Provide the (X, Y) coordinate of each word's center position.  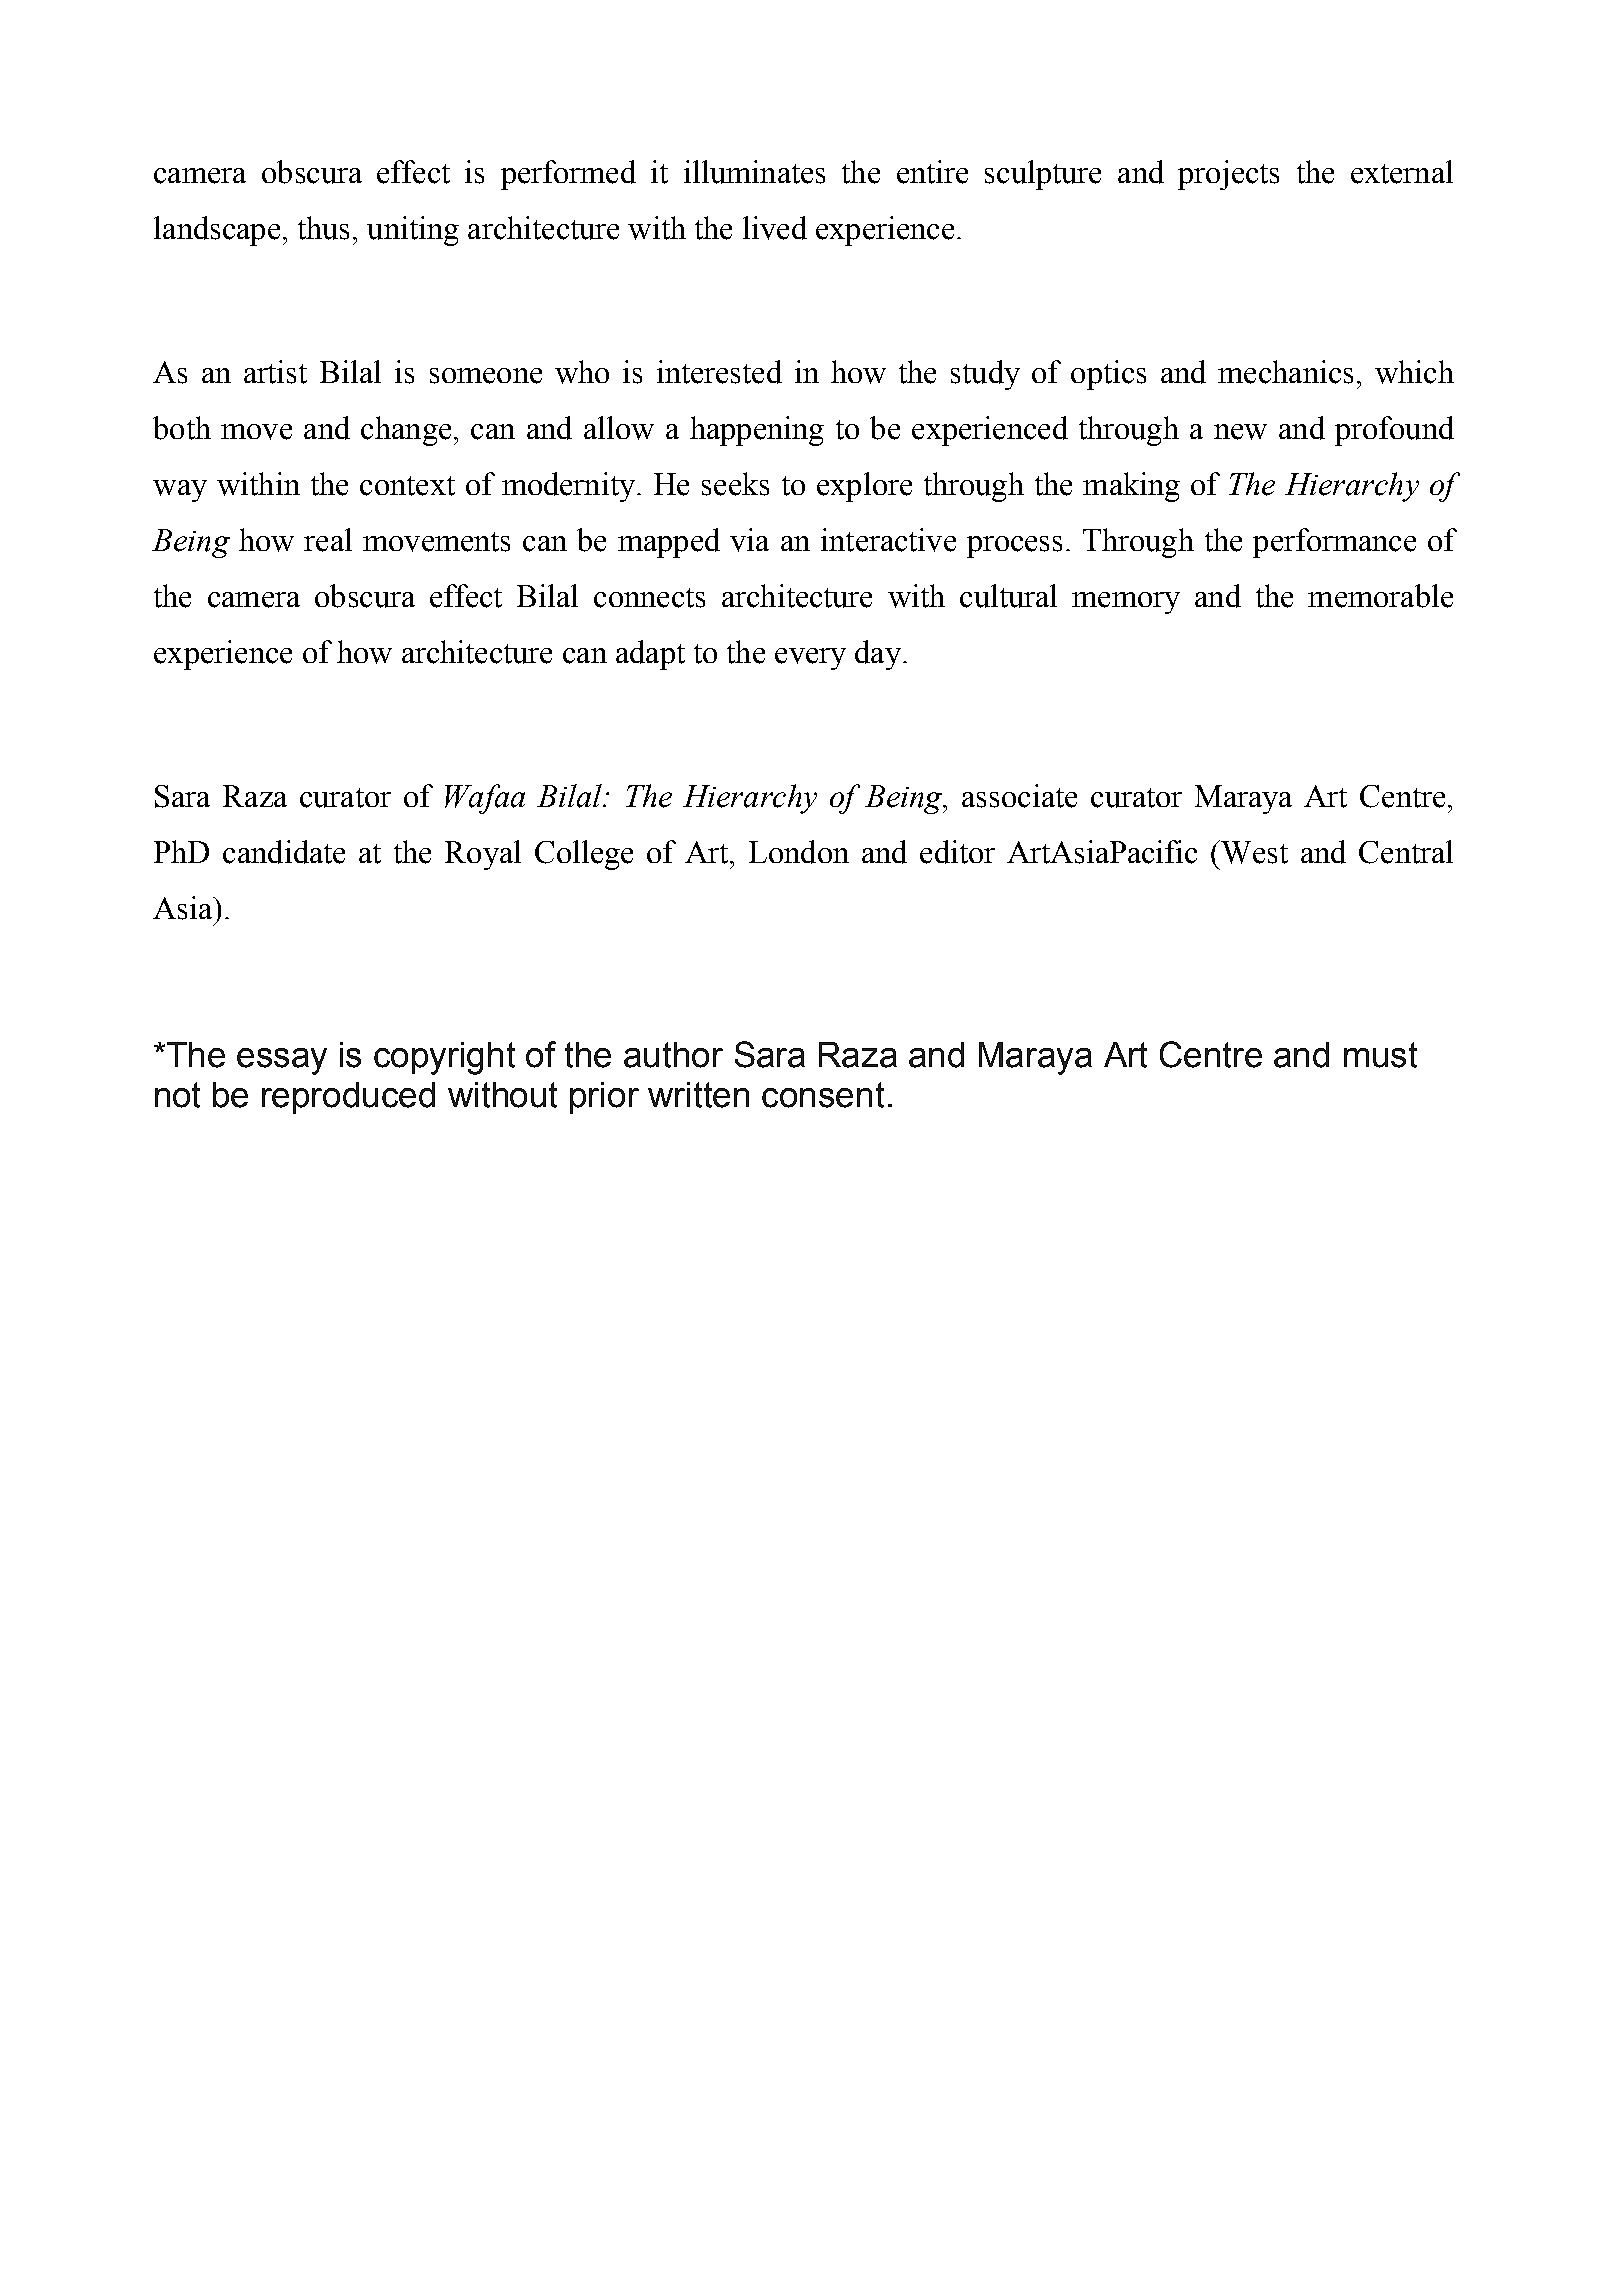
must (1380, 1055)
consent (823, 1095)
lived (775, 228)
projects (1228, 175)
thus (323, 228)
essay (282, 1061)
